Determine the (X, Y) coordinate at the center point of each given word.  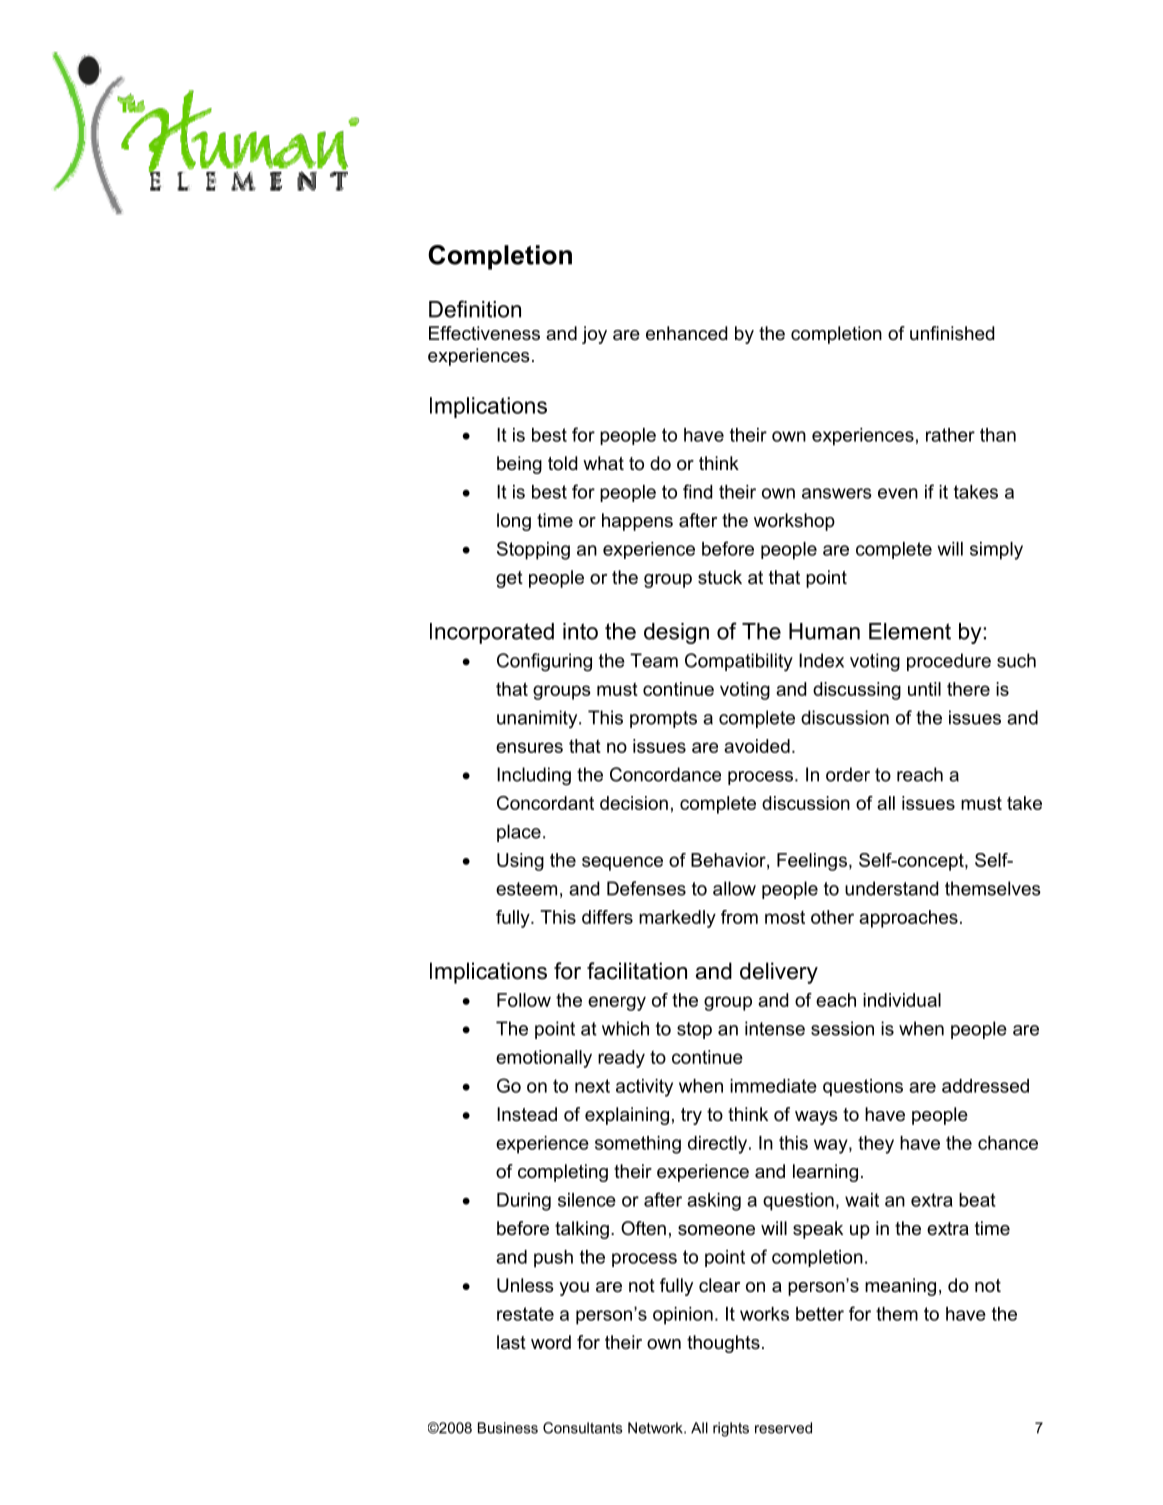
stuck (720, 577)
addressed (985, 1086)
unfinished (952, 333)
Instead (527, 1114)
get (509, 579)
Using (520, 862)
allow (734, 888)
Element (910, 631)
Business (508, 1428)
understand (891, 888)
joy (594, 335)
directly (719, 1145)
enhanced (686, 333)
